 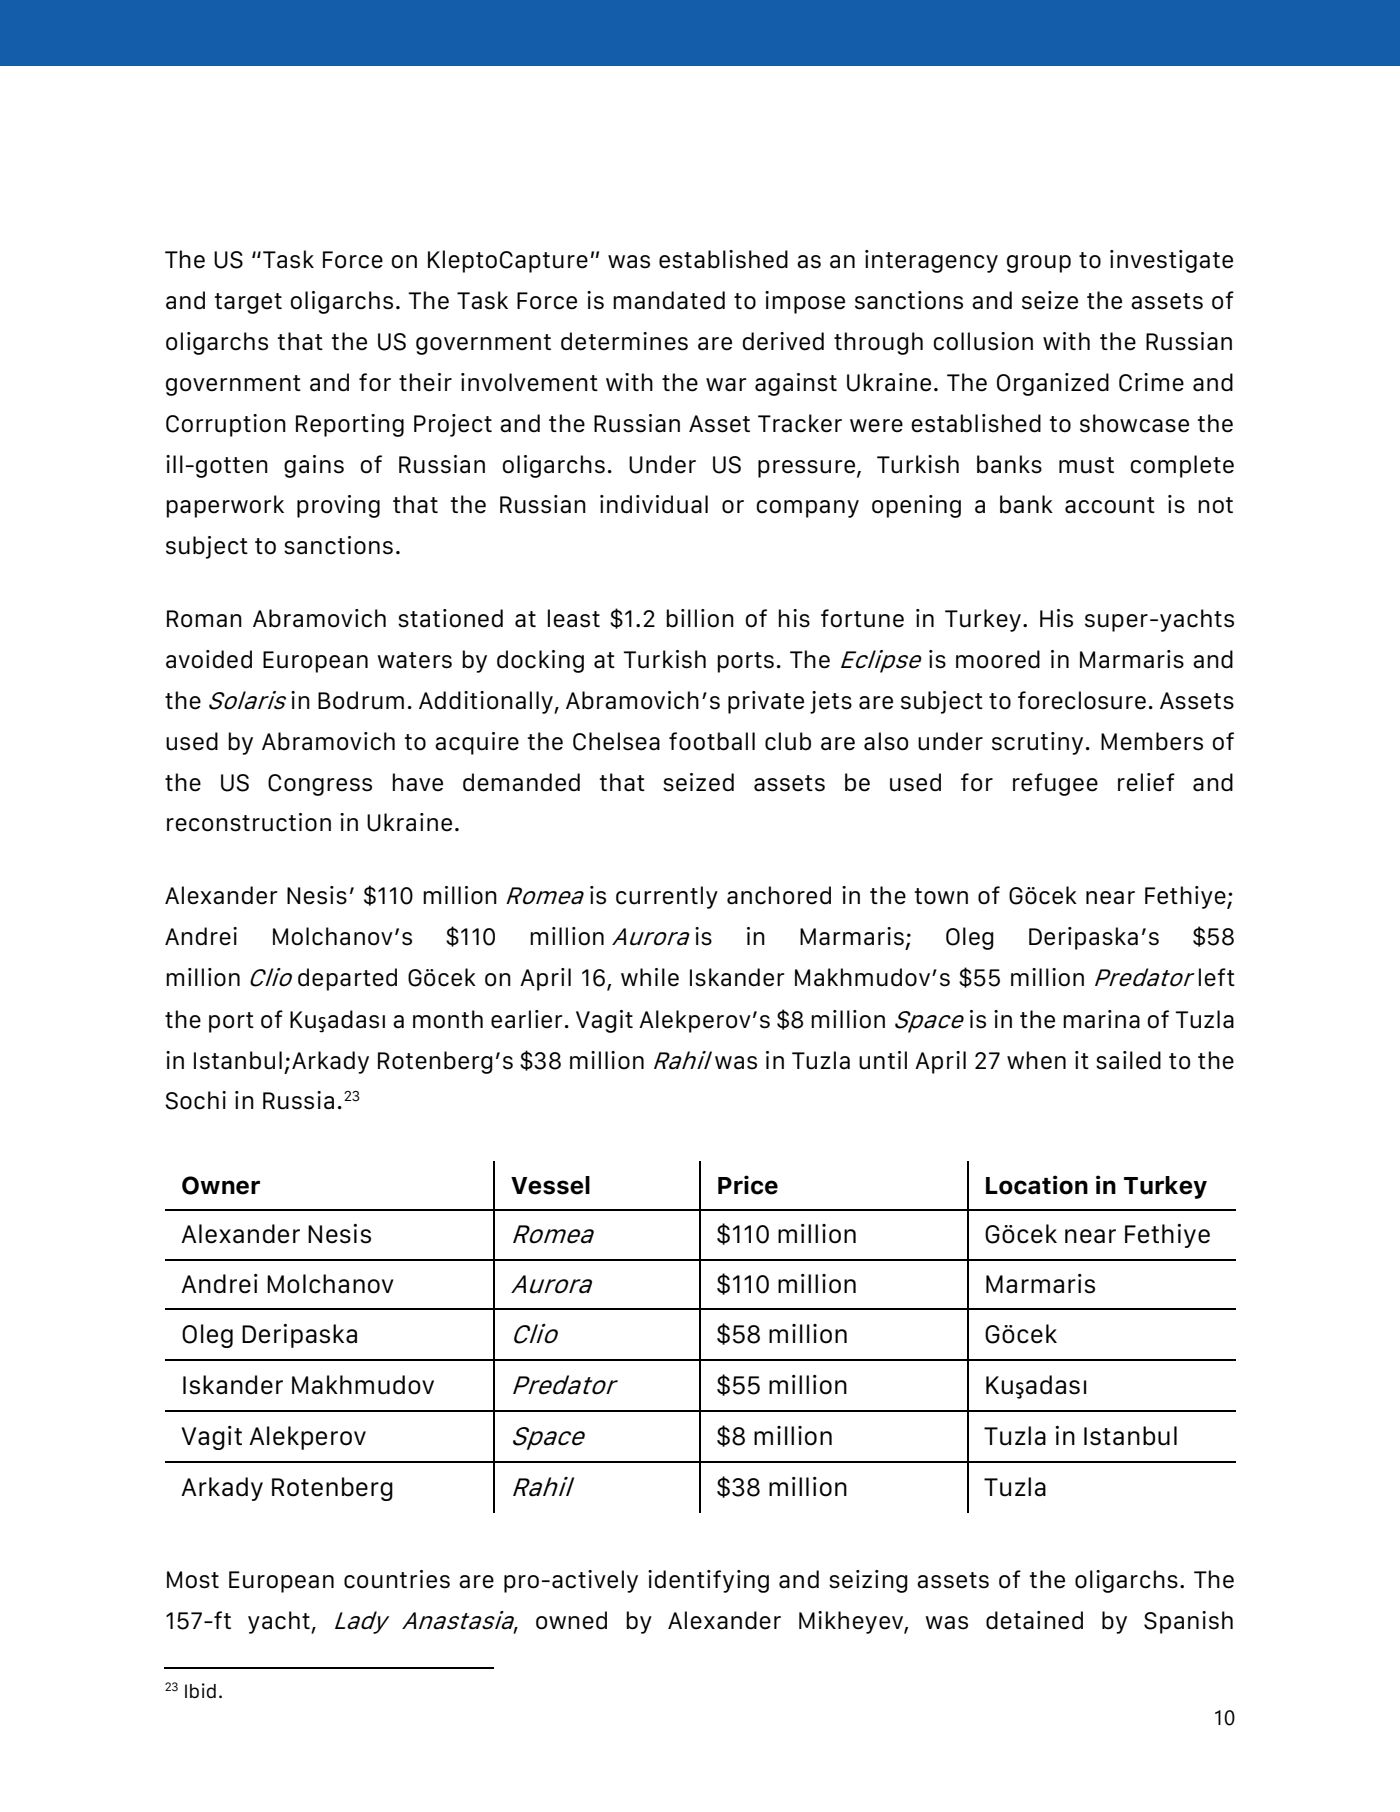 I want to click on identifying, so click(x=708, y=1581).
